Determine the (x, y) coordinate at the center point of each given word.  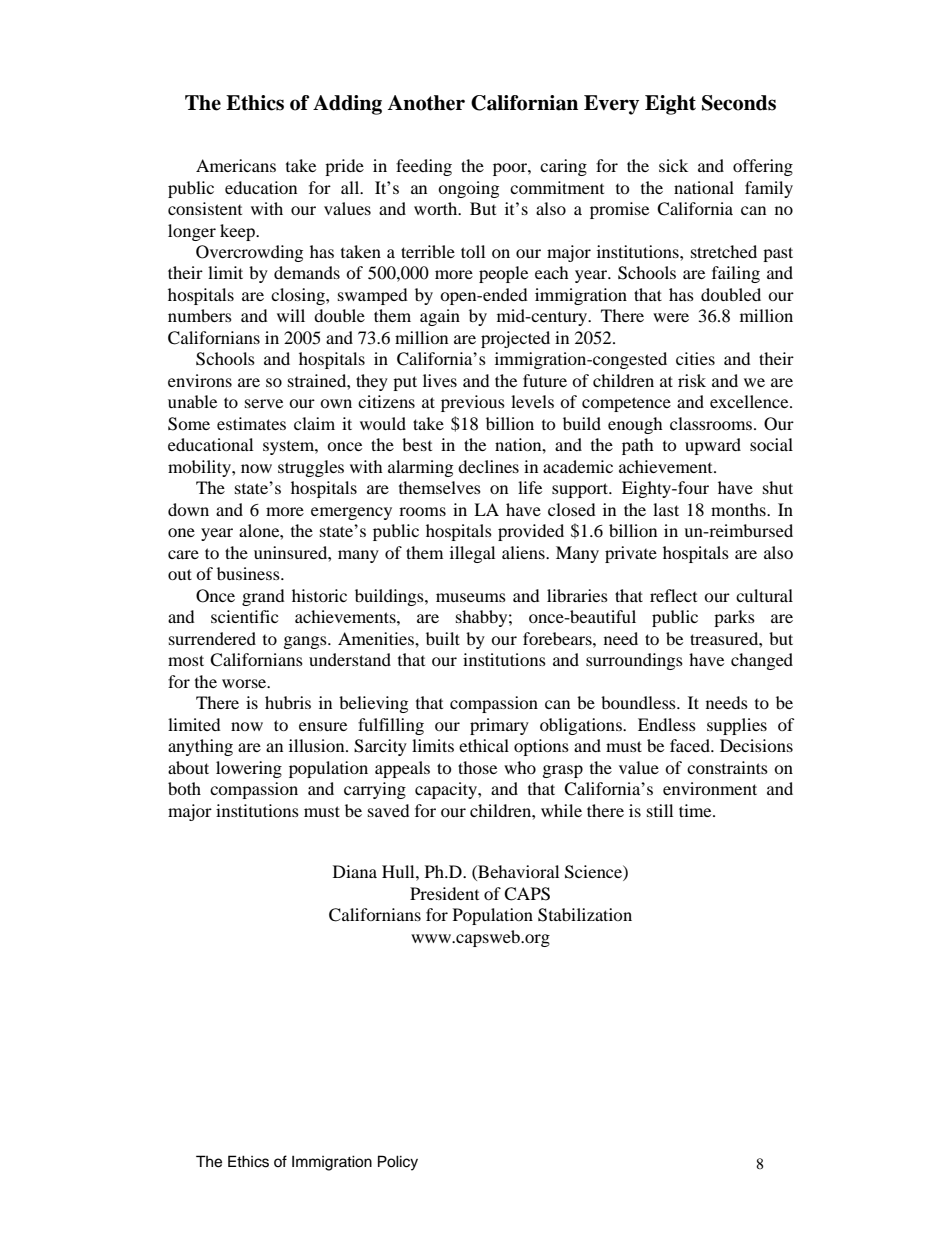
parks (734, 618)
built (443, 638)
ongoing (468, 189)
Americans (236, 165)
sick (673, 165)
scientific (244, 616)
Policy (398, 1163)
